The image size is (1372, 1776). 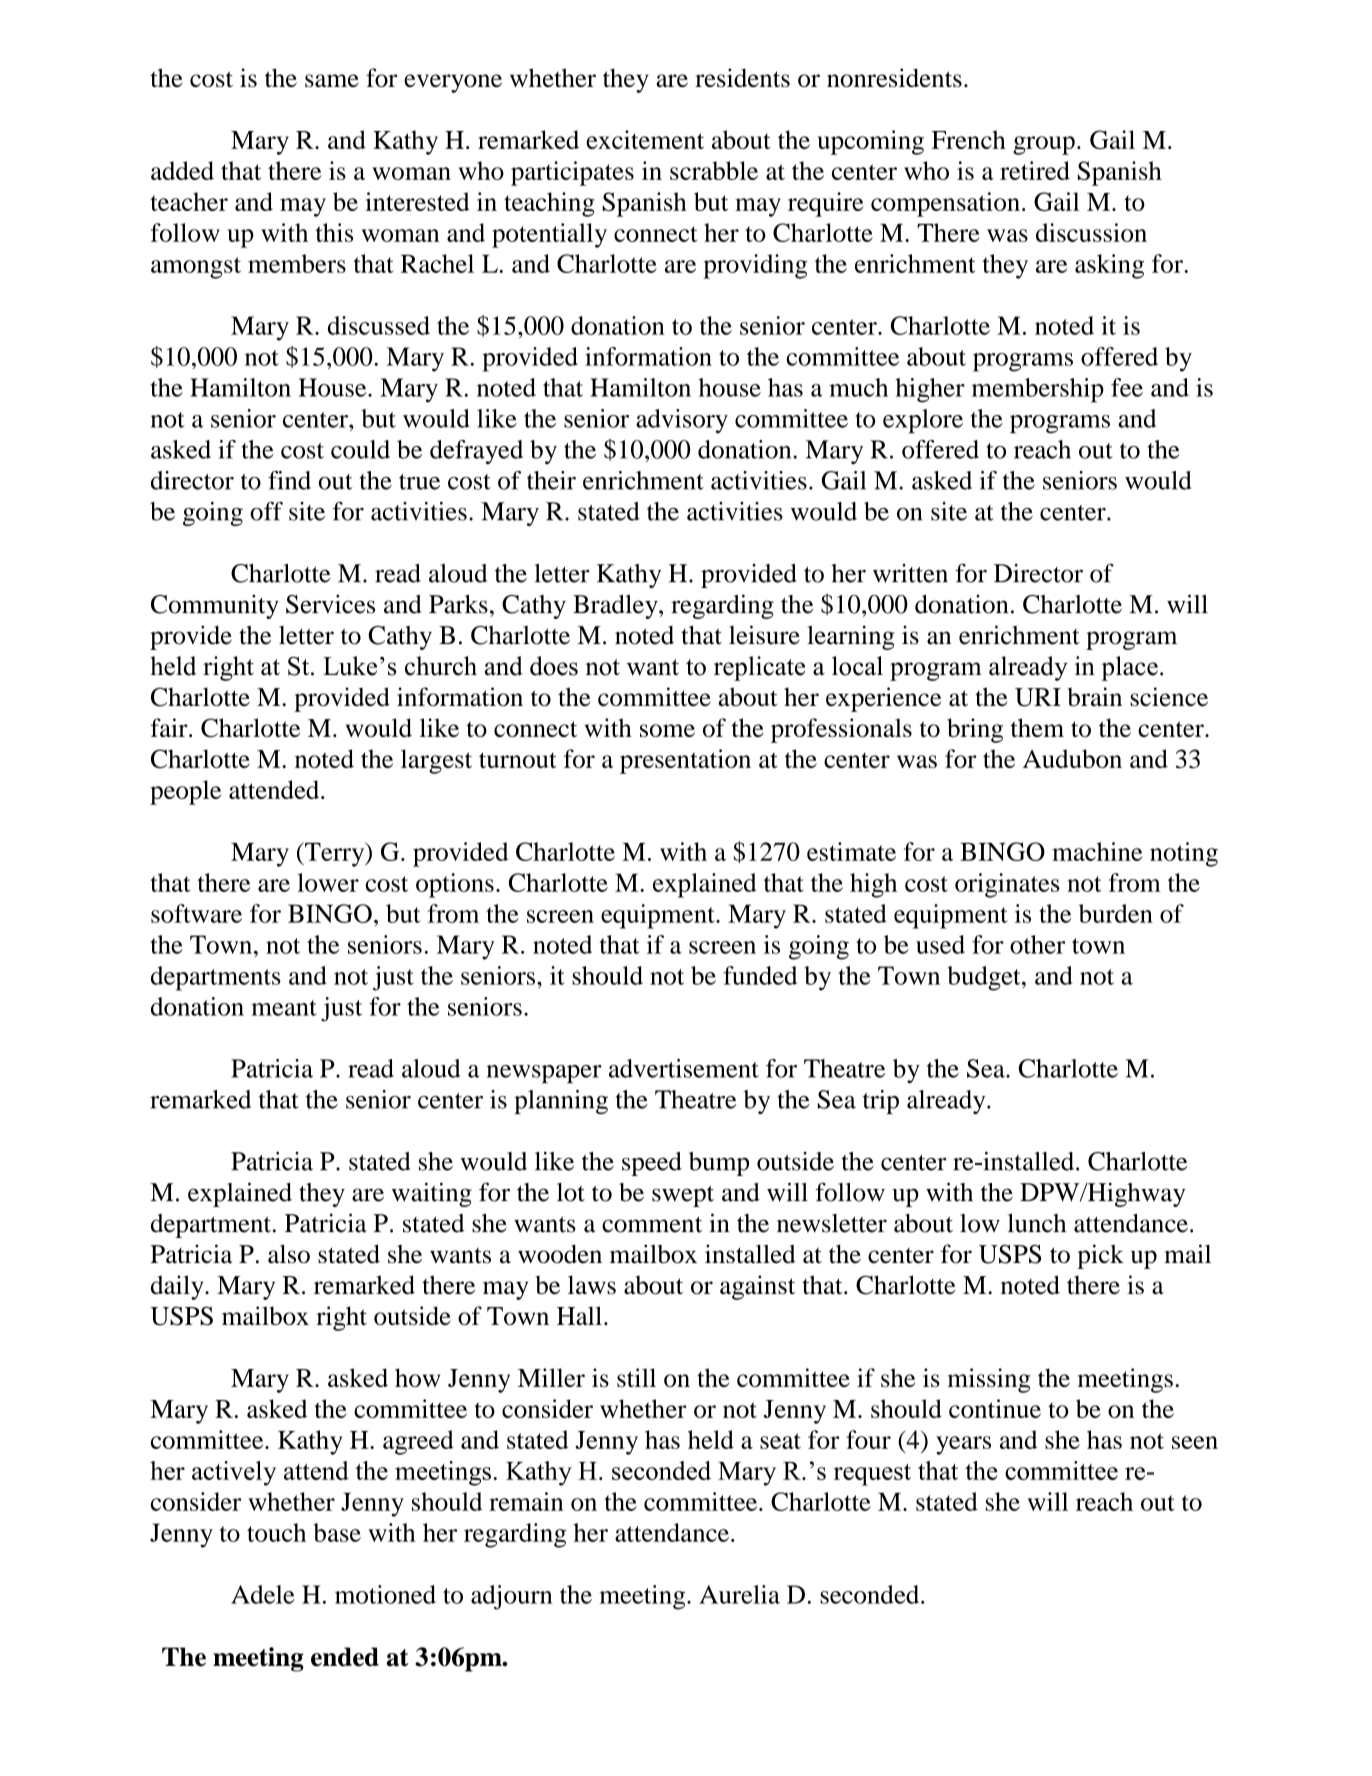 What do you see at coordinates (1037, 1223) in the screenshot?
I see `lunch` at bounding box center [1037, 1223].
